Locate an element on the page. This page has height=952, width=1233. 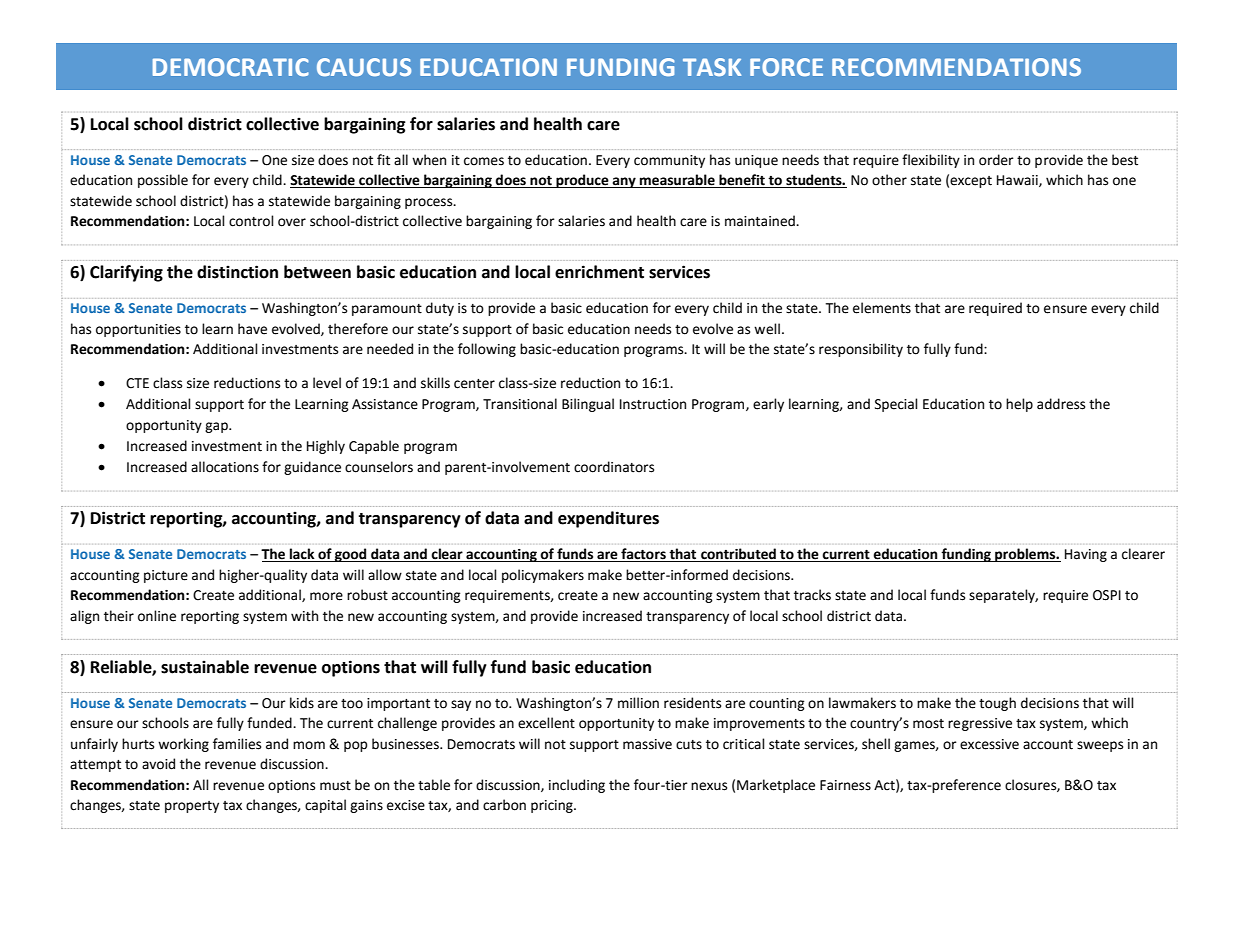
picture is located at coordinates (166, 576).
